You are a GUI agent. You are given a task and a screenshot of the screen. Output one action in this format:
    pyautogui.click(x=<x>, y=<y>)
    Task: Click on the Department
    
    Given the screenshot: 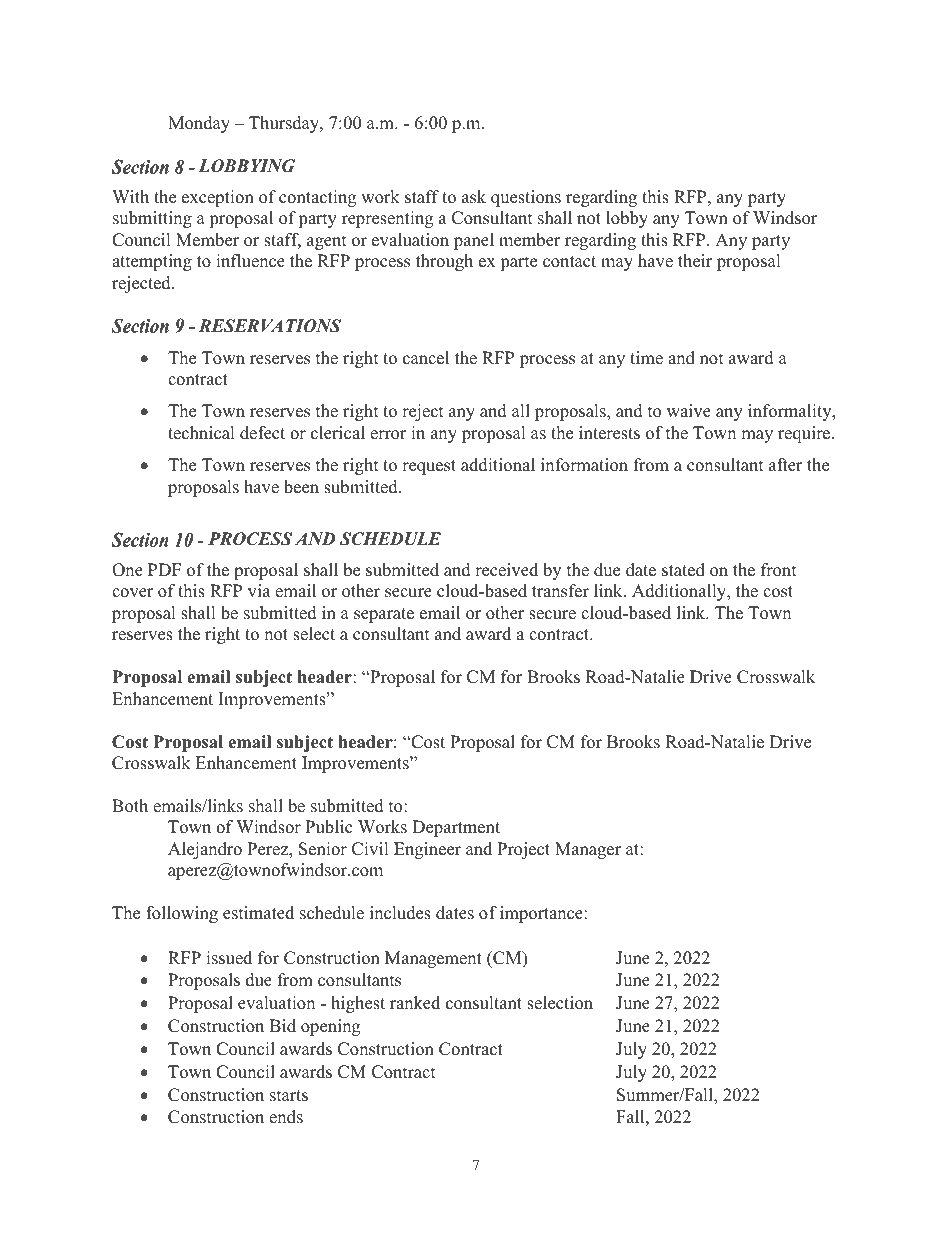 What is the action you would take?
    pyautogui.click(x=456, y=828)
